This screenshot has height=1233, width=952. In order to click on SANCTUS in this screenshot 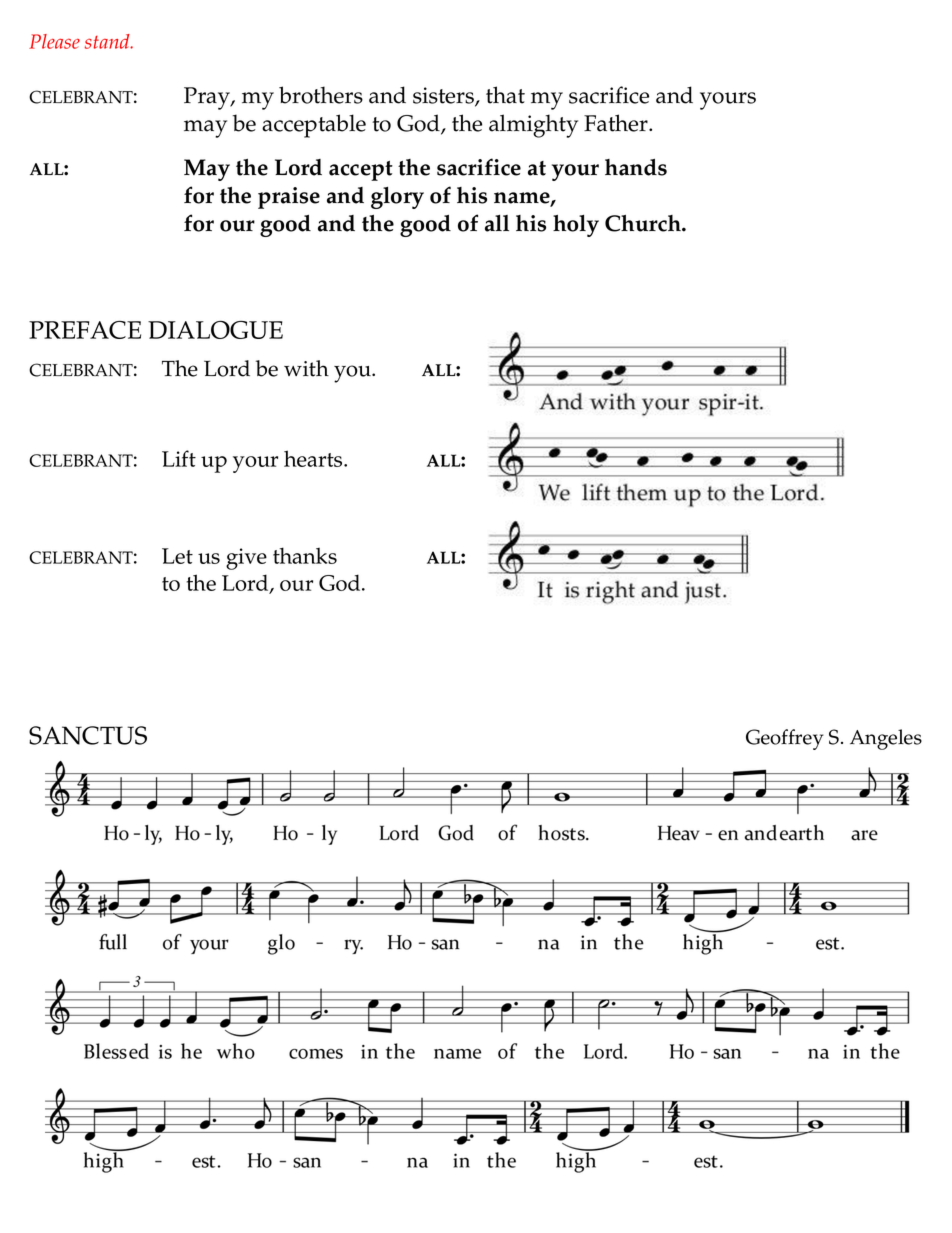, I will do `click(88, 735)`.
